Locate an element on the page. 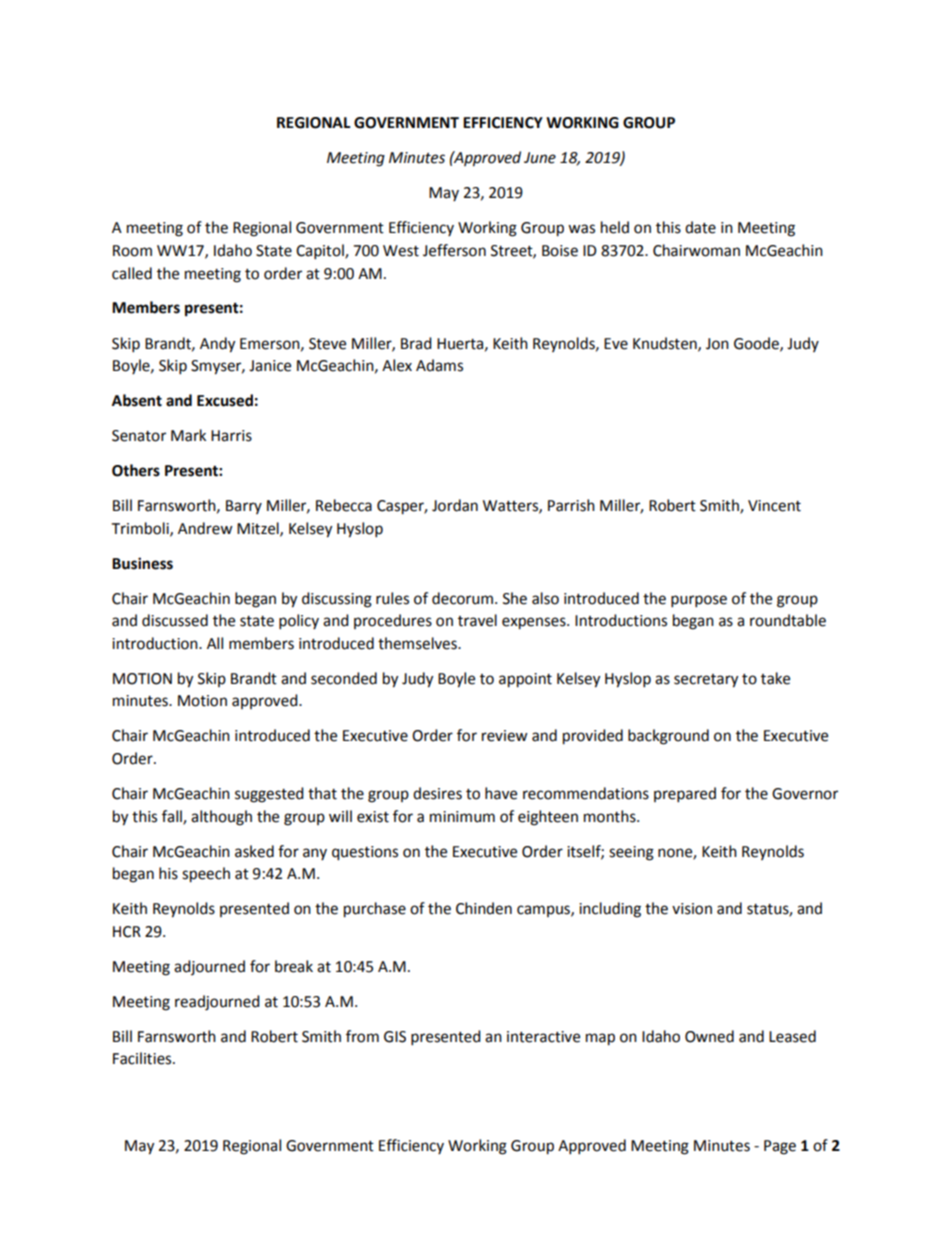  Jordan is located at coordinates (455, 505).
